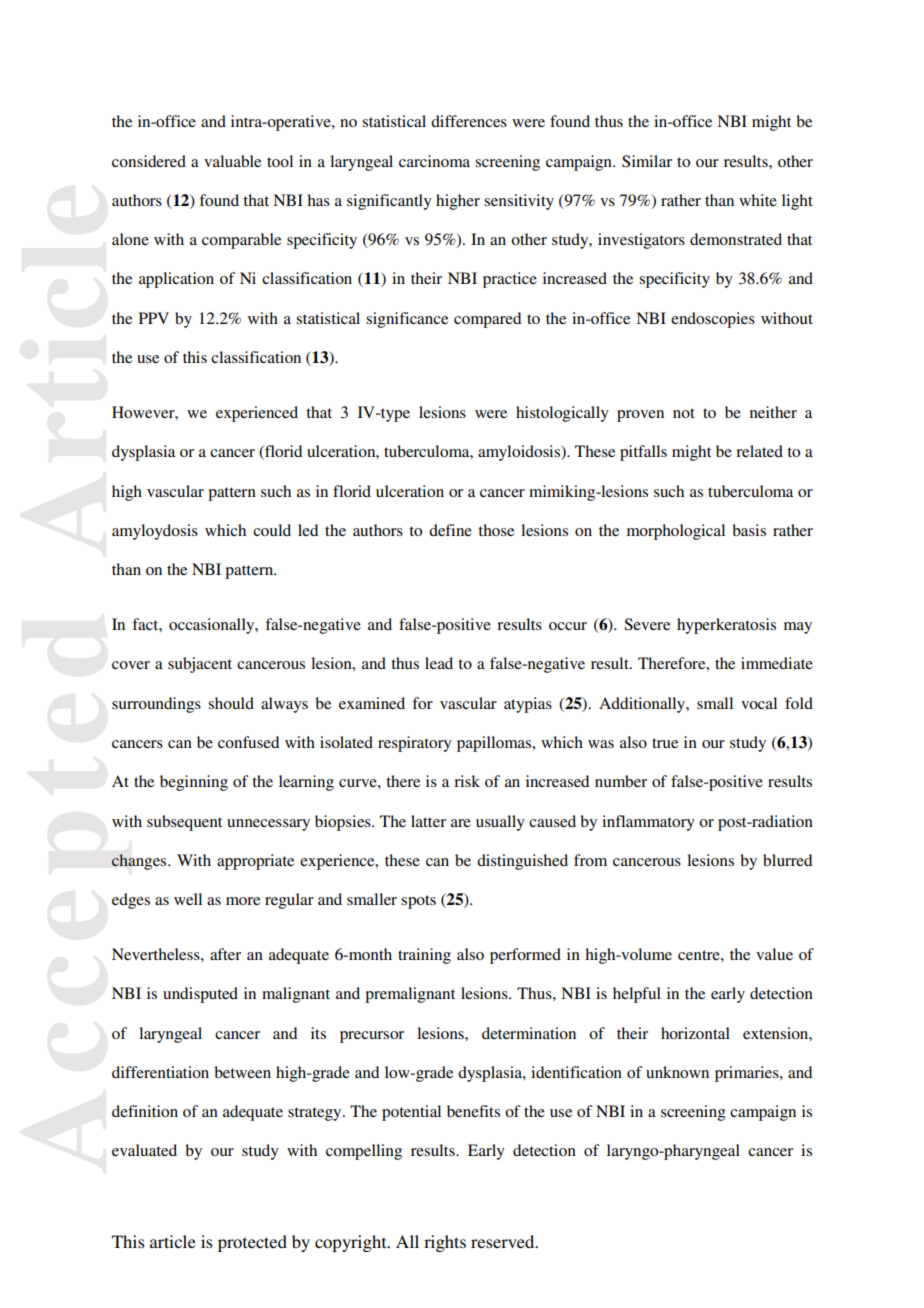 The width and height of the page is (924, 1308). Describe the element at coordinates (749, 530) in the page. I see `basis` at that location.
